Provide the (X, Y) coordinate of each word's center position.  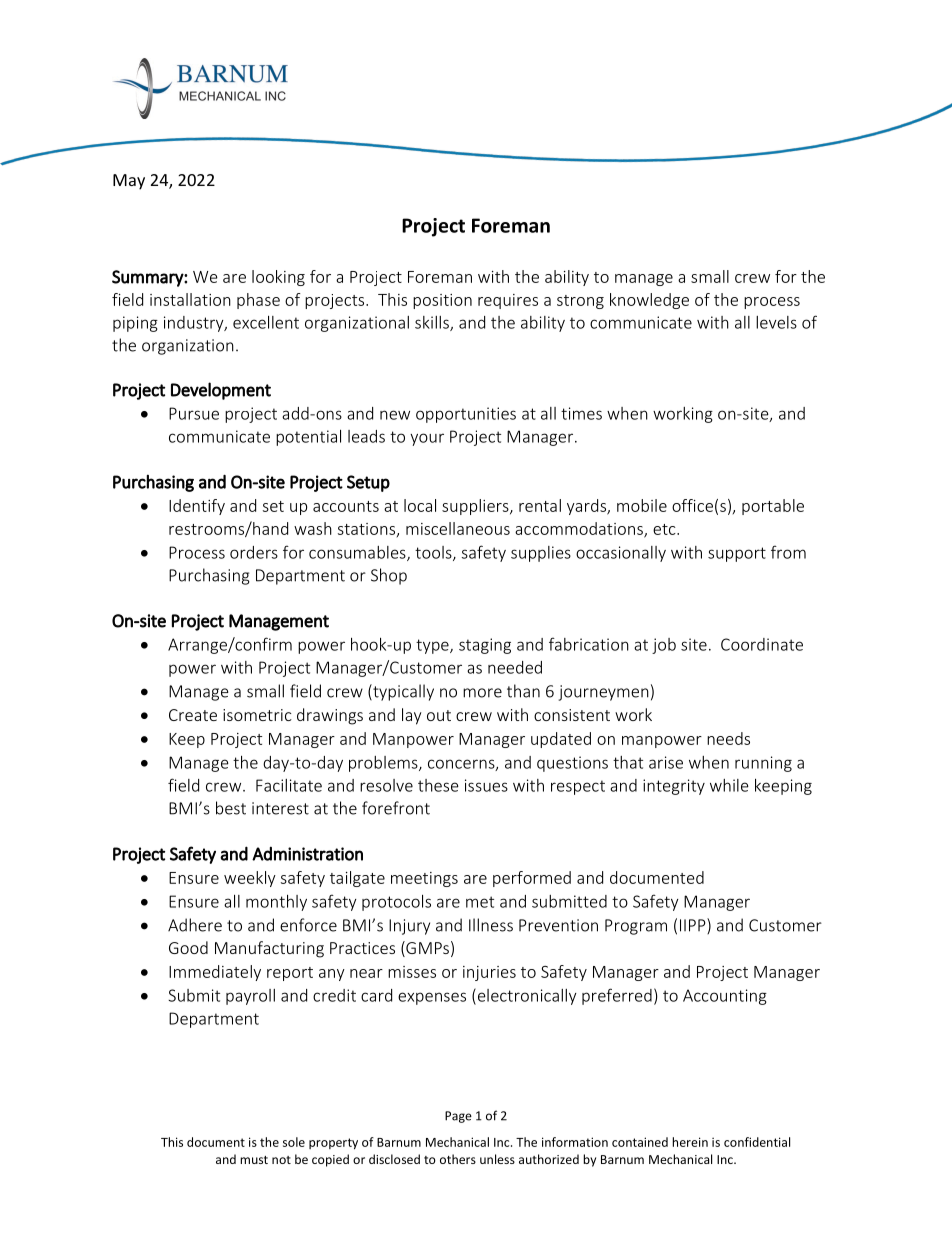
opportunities (466, 415)
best (231, 808)
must (254, 1160)
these (438, 785)
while (729, 785)
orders (254, 552)
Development (221, 391)
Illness (491, 925)
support (737, 554)
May (129, 182)
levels (776, 322)
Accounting (725, 997)
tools (434, 553)
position (442, 301)
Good (188, 947)
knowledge (649, 301)
